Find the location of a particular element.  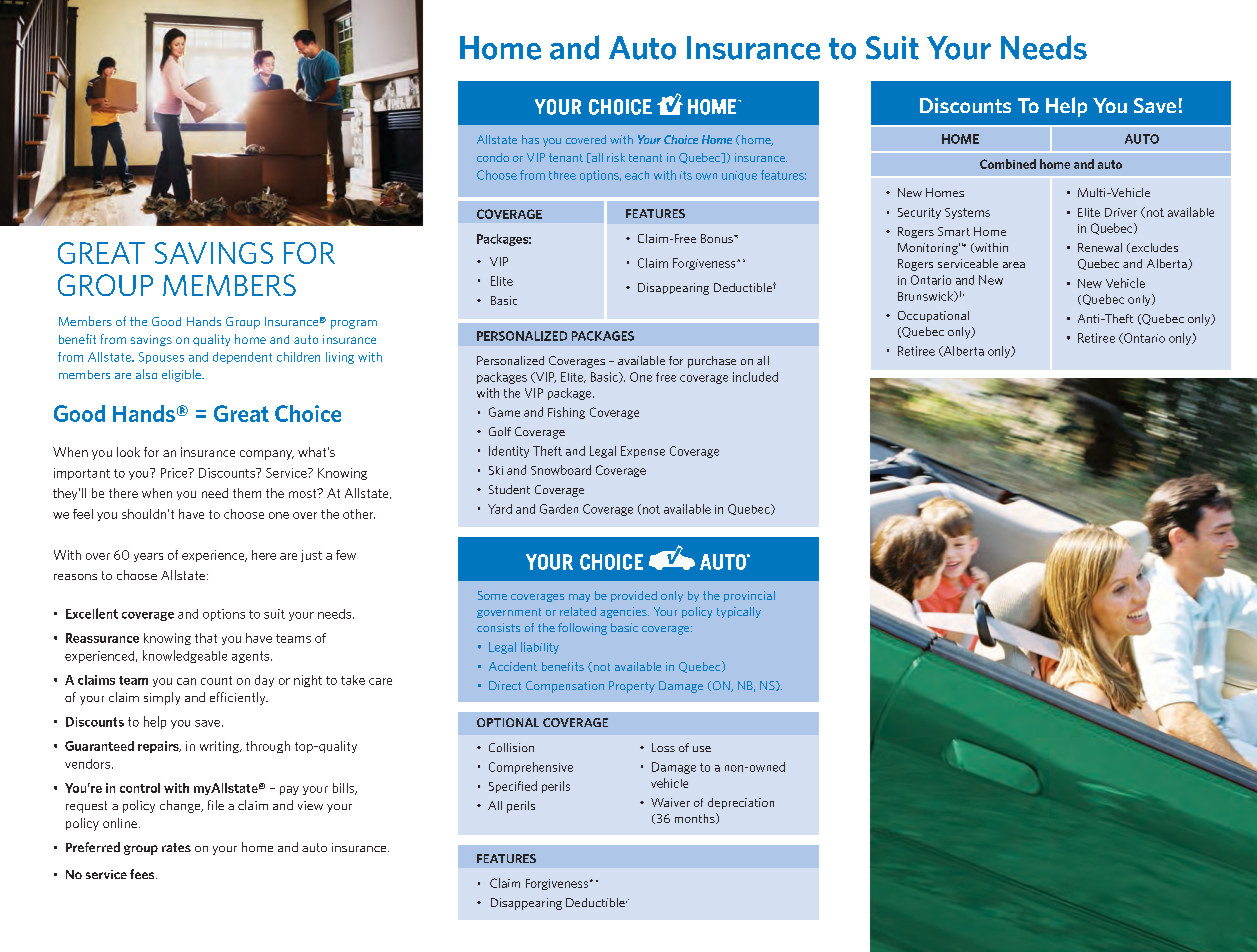

months is located at coordinates (696, 818).
